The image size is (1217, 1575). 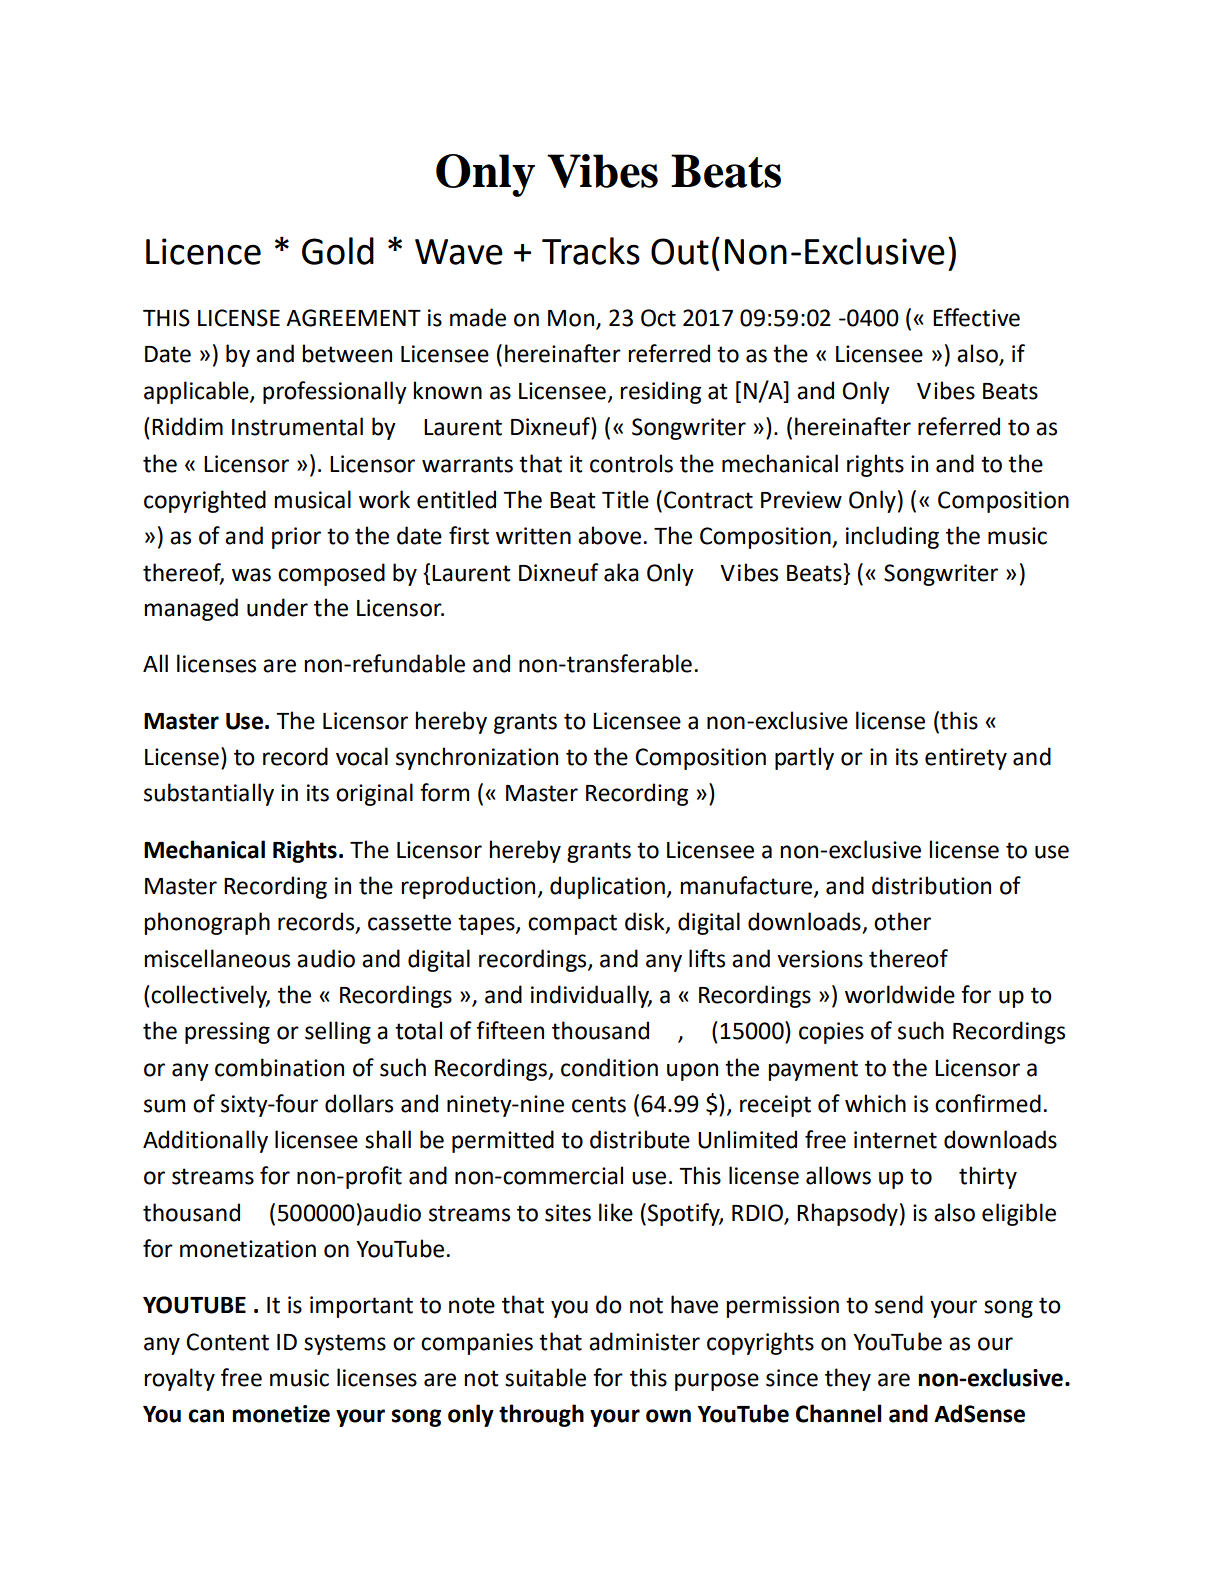 What do you see at coordinates (227, 1033) in the document?
I see `pressing` at bounding box center [227, 1033].
